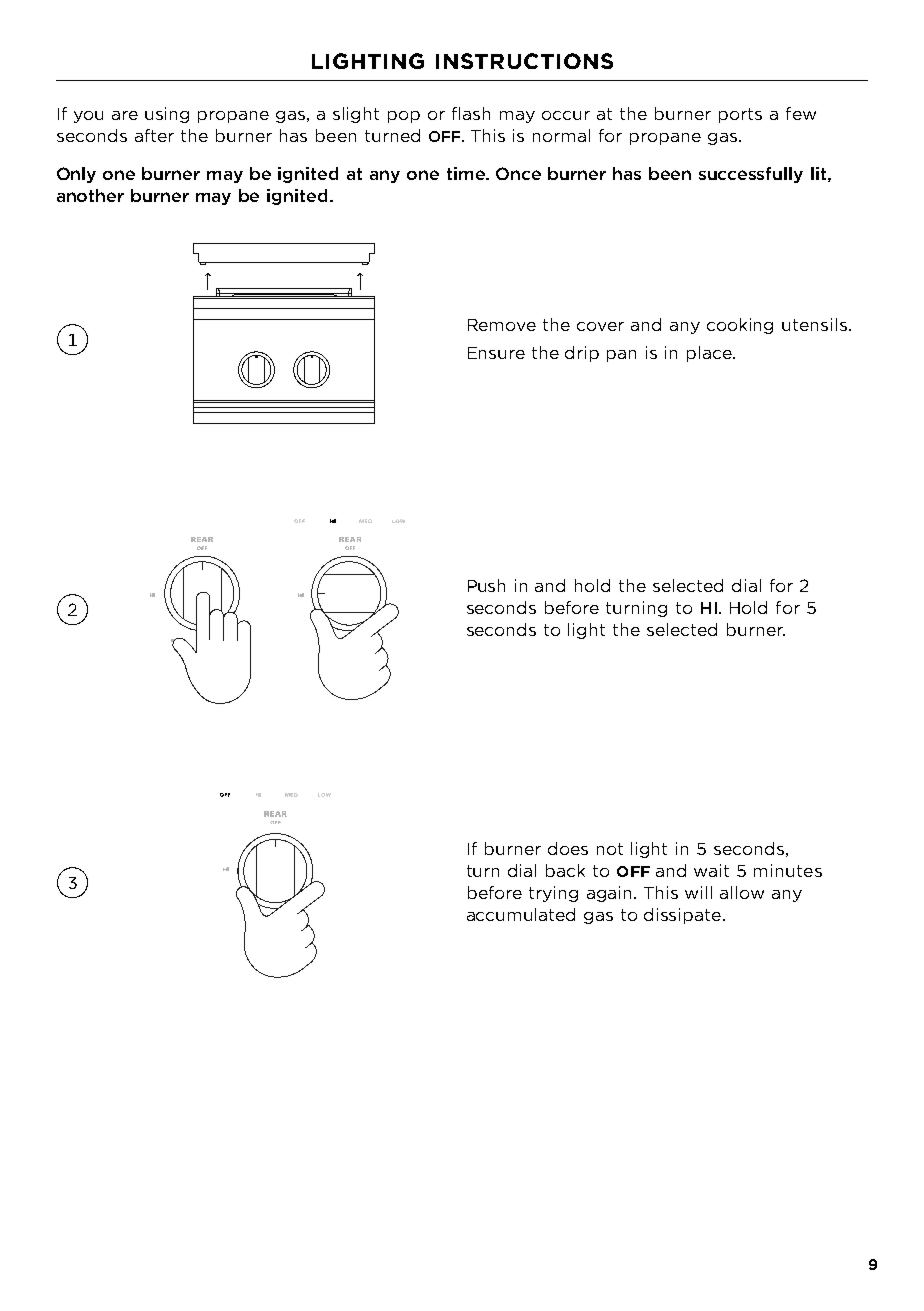 The image size is (924, 1311). What do you see at coordinates (167, 115) in the screenshot?
I see `using` at bounding box center [167, 115].
